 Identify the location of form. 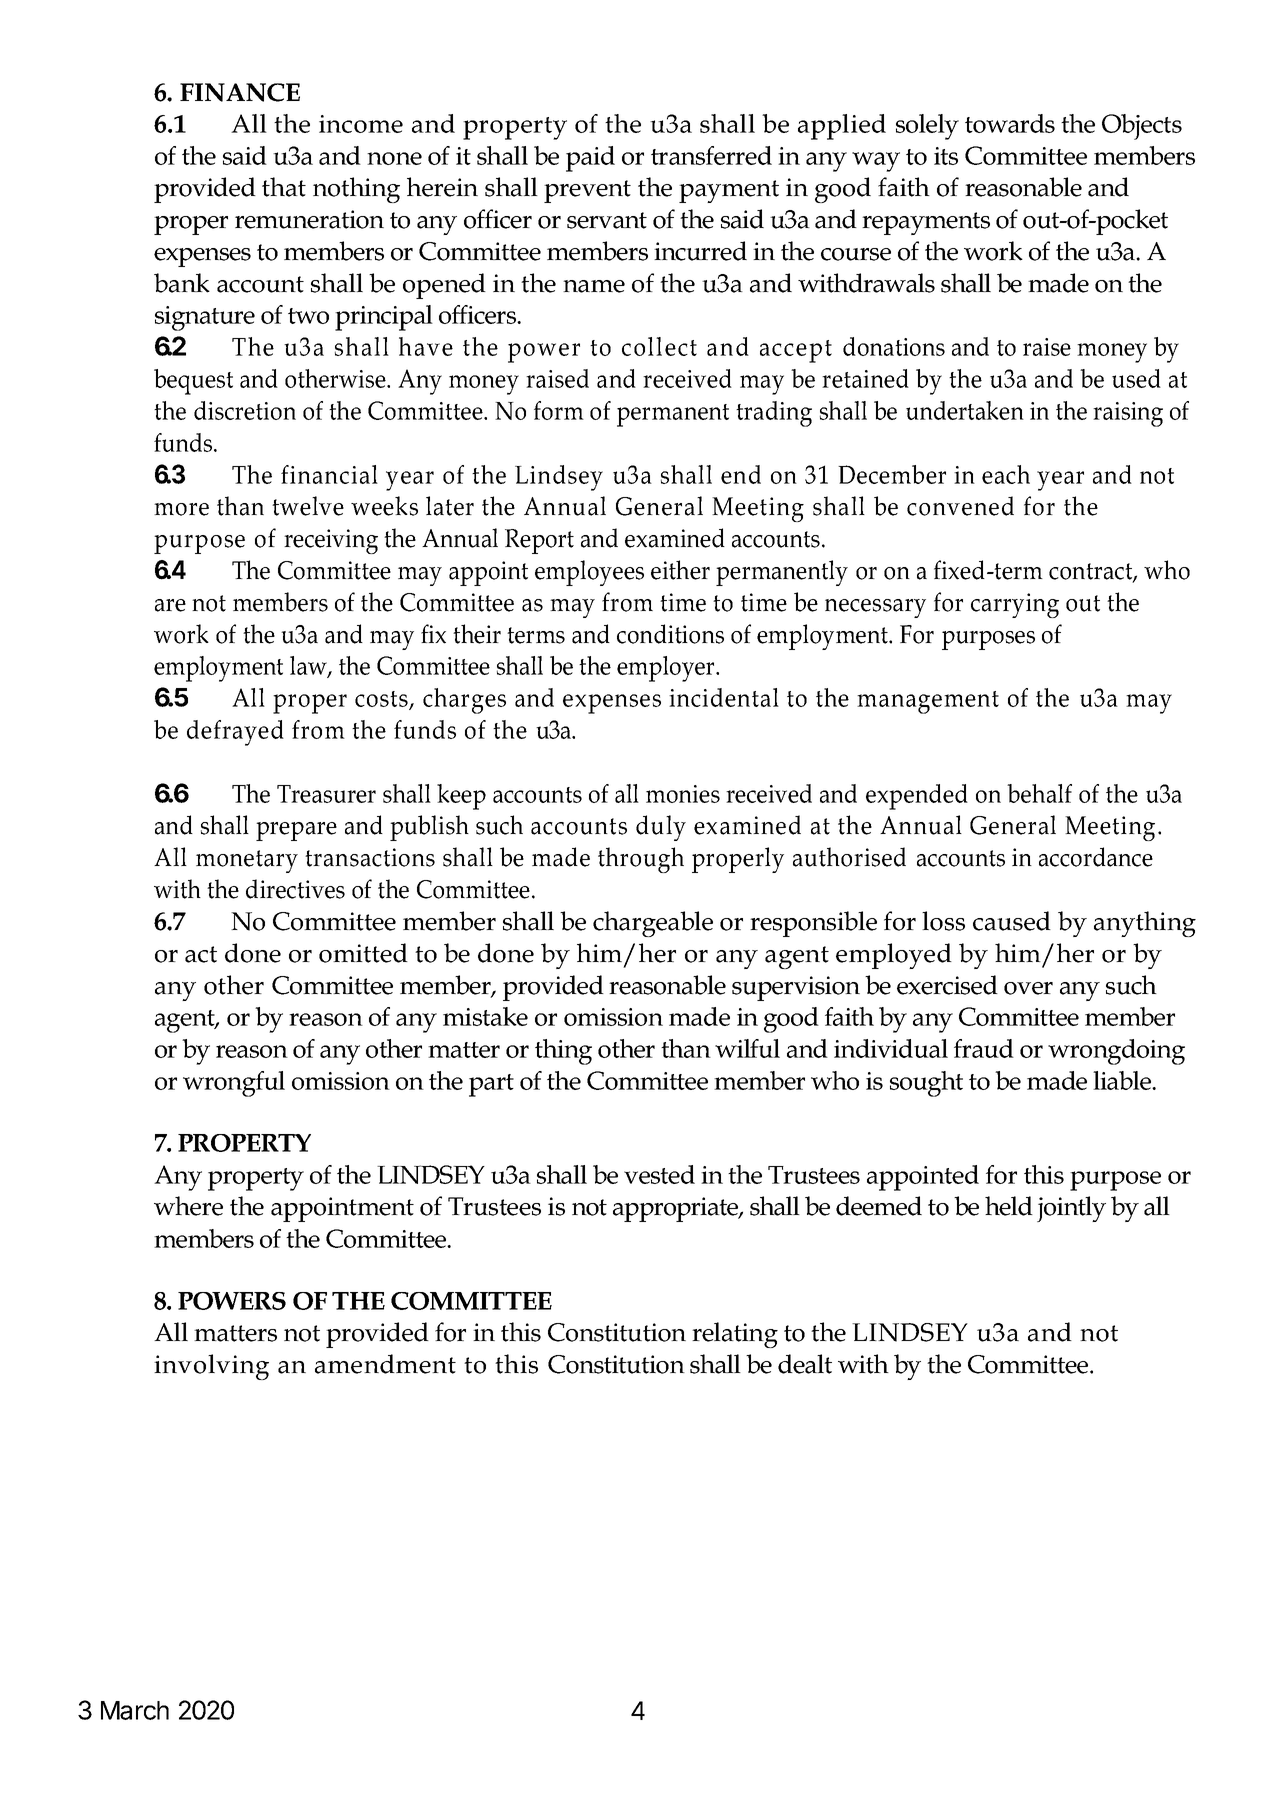
(559, 410).
